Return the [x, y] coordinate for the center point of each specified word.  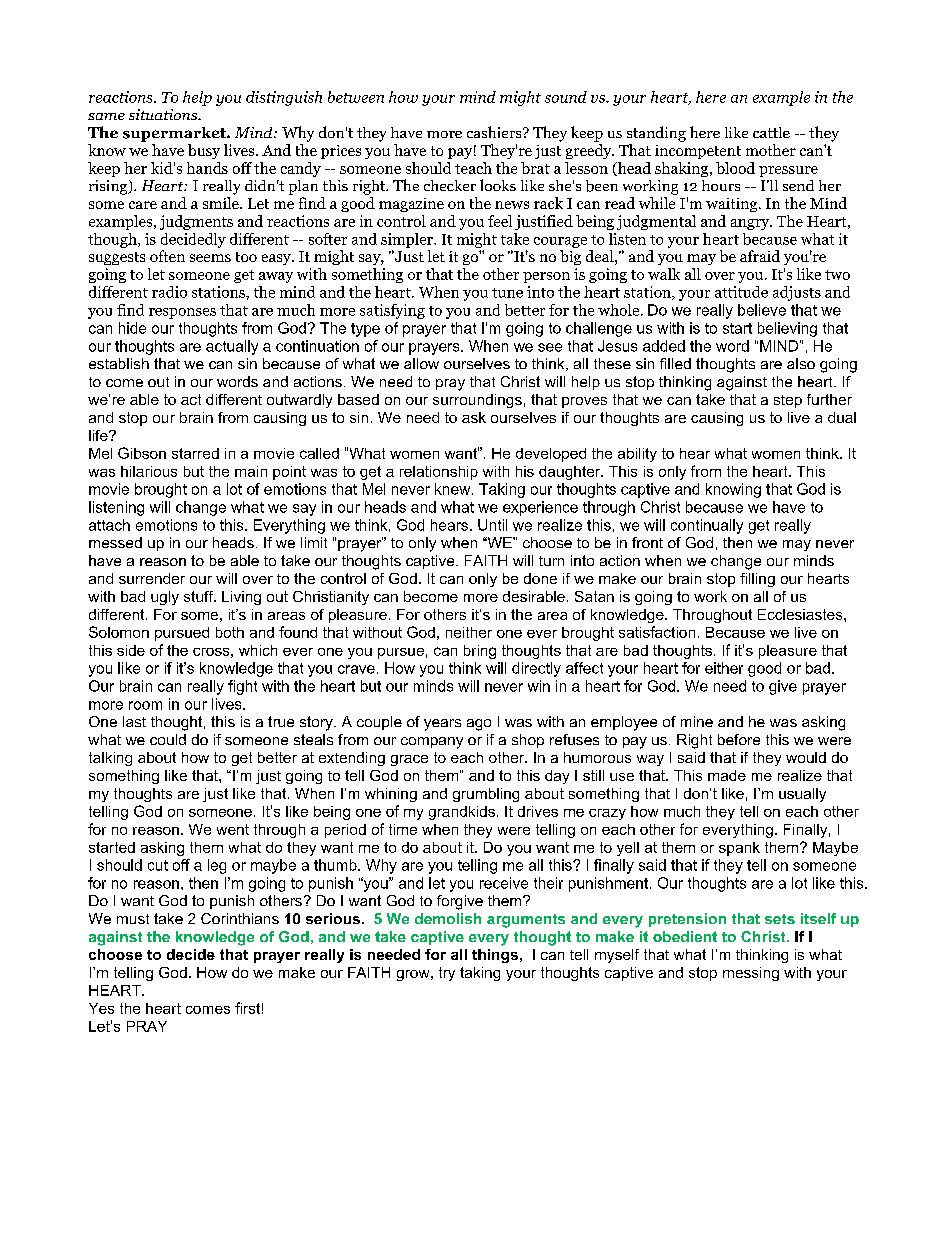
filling [757, 580]
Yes [101, 1008]
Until [492, 525]
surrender [152, 578]
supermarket [175, 134]
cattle [771, 132]
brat [535, 168]
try [447, 974]
